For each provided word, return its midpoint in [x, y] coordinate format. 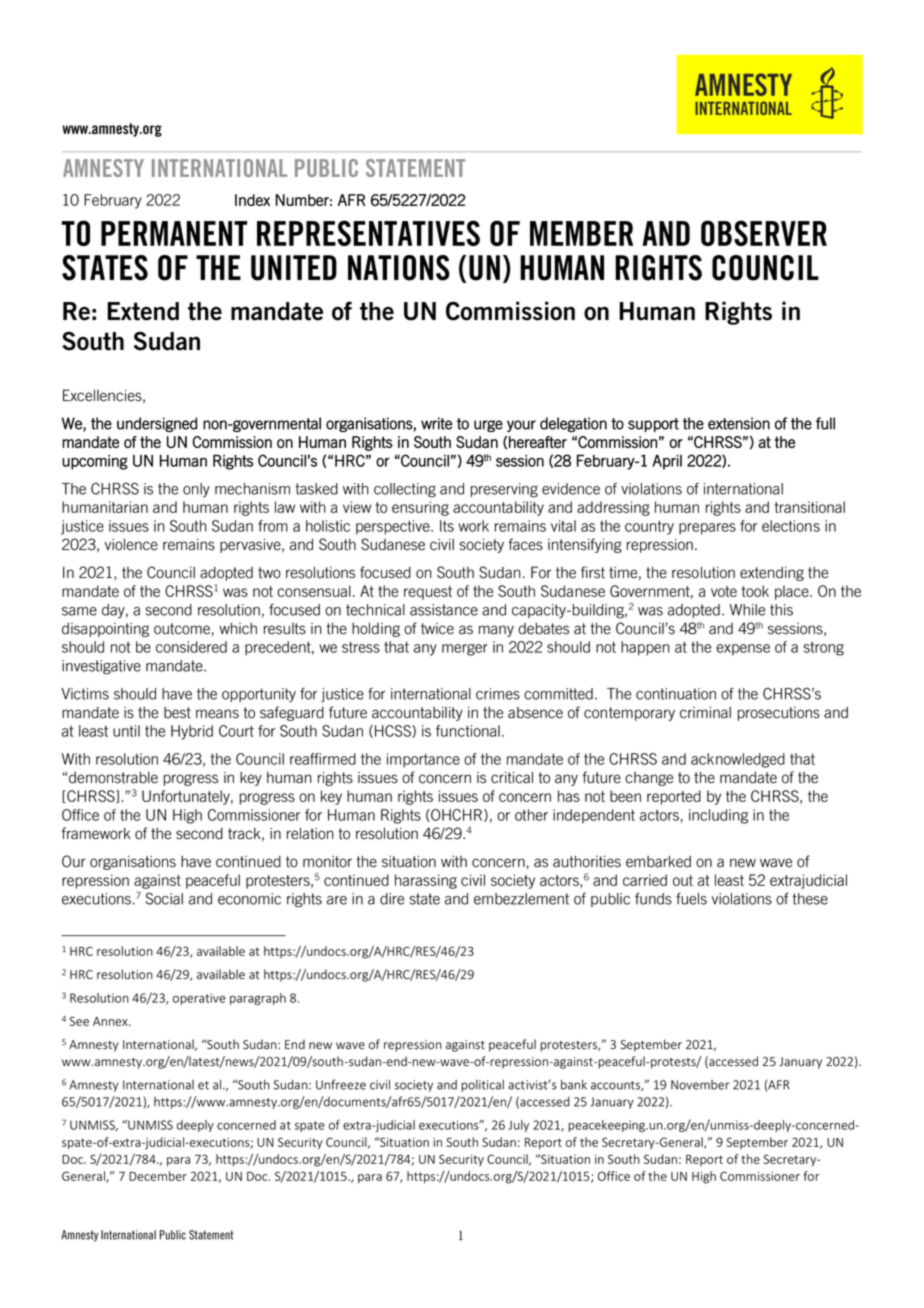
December [158, 1176]
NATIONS [399, 268]
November [700, 1085]
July [518, 1126]
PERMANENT [174, 233]
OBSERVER [764, 233]
